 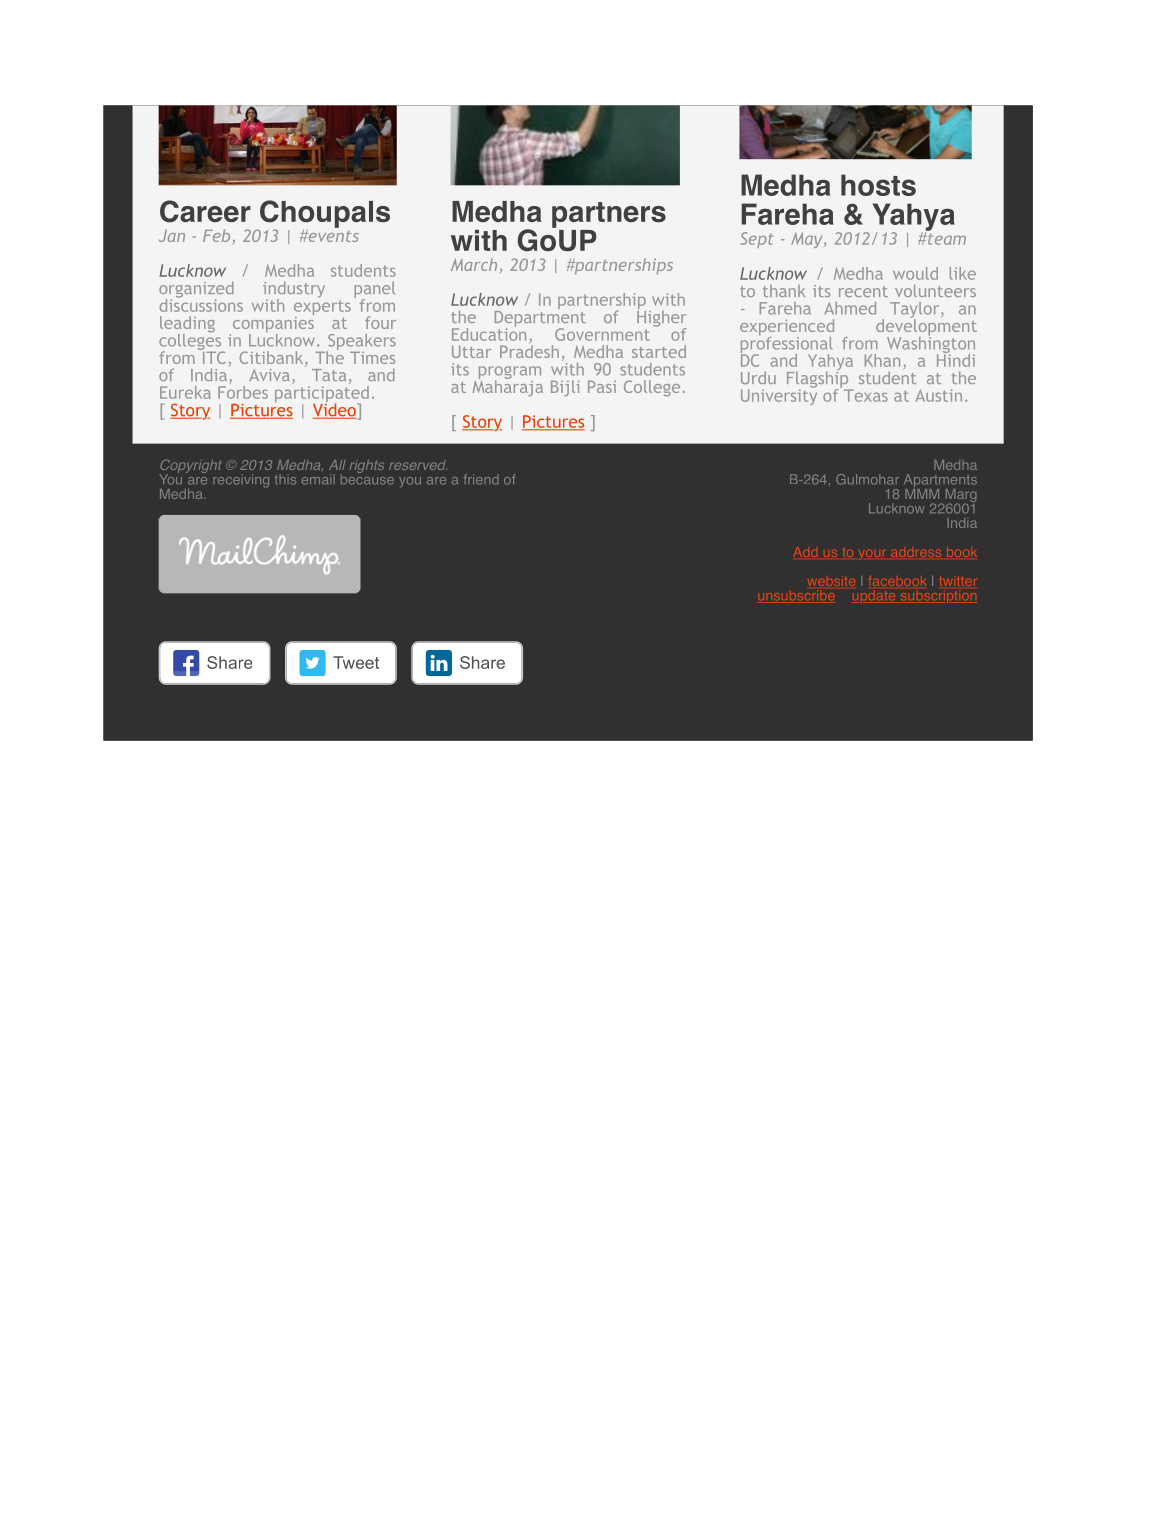 I want to click on hosts, so click(x=878, y=185).
